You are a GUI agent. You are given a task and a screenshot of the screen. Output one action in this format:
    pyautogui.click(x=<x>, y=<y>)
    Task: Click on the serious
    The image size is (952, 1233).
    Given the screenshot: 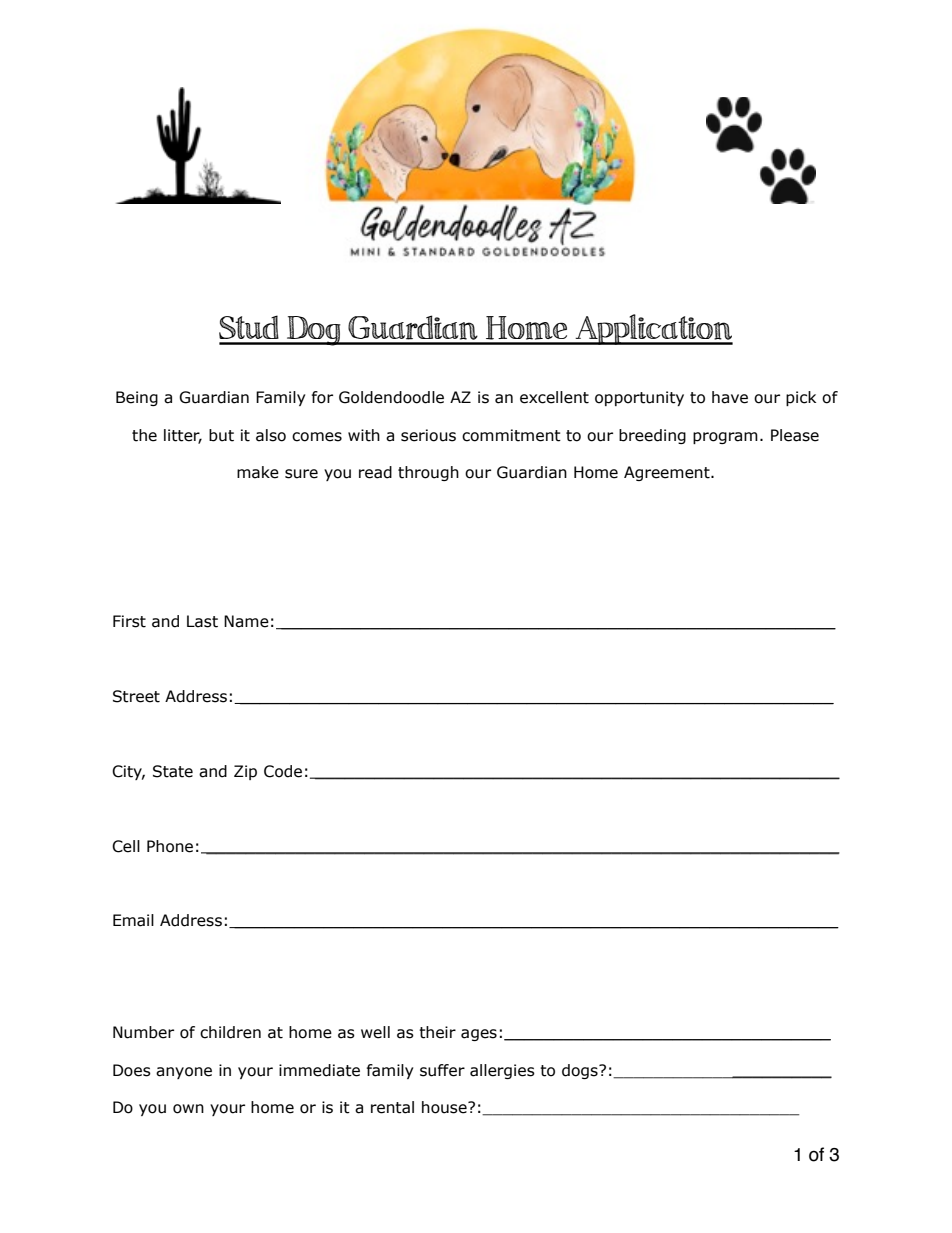 What is the action you would take?
    pyautogui.click(x=428, y=435)
